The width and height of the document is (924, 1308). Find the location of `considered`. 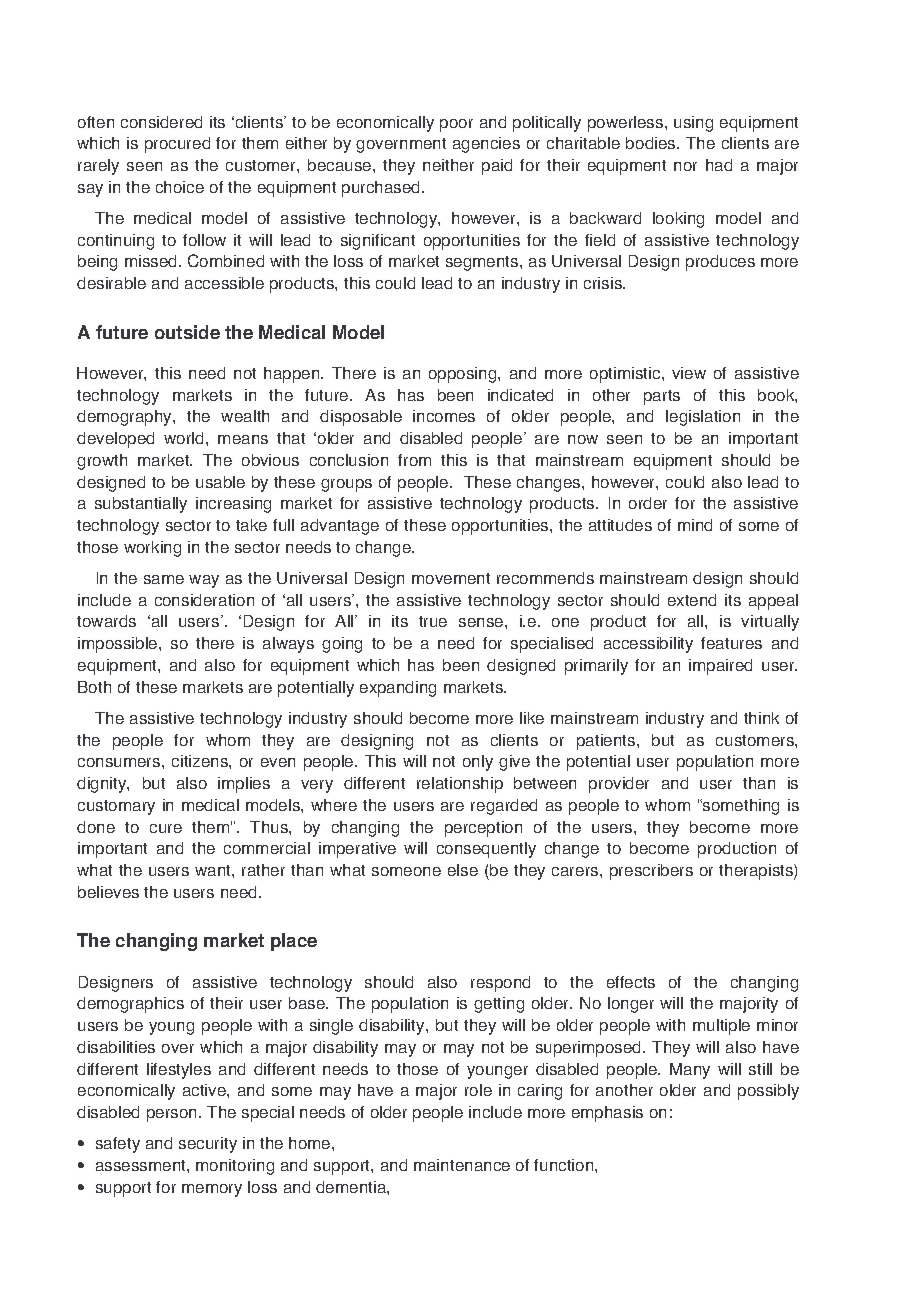

considered is located at coordinates (161, 122).
